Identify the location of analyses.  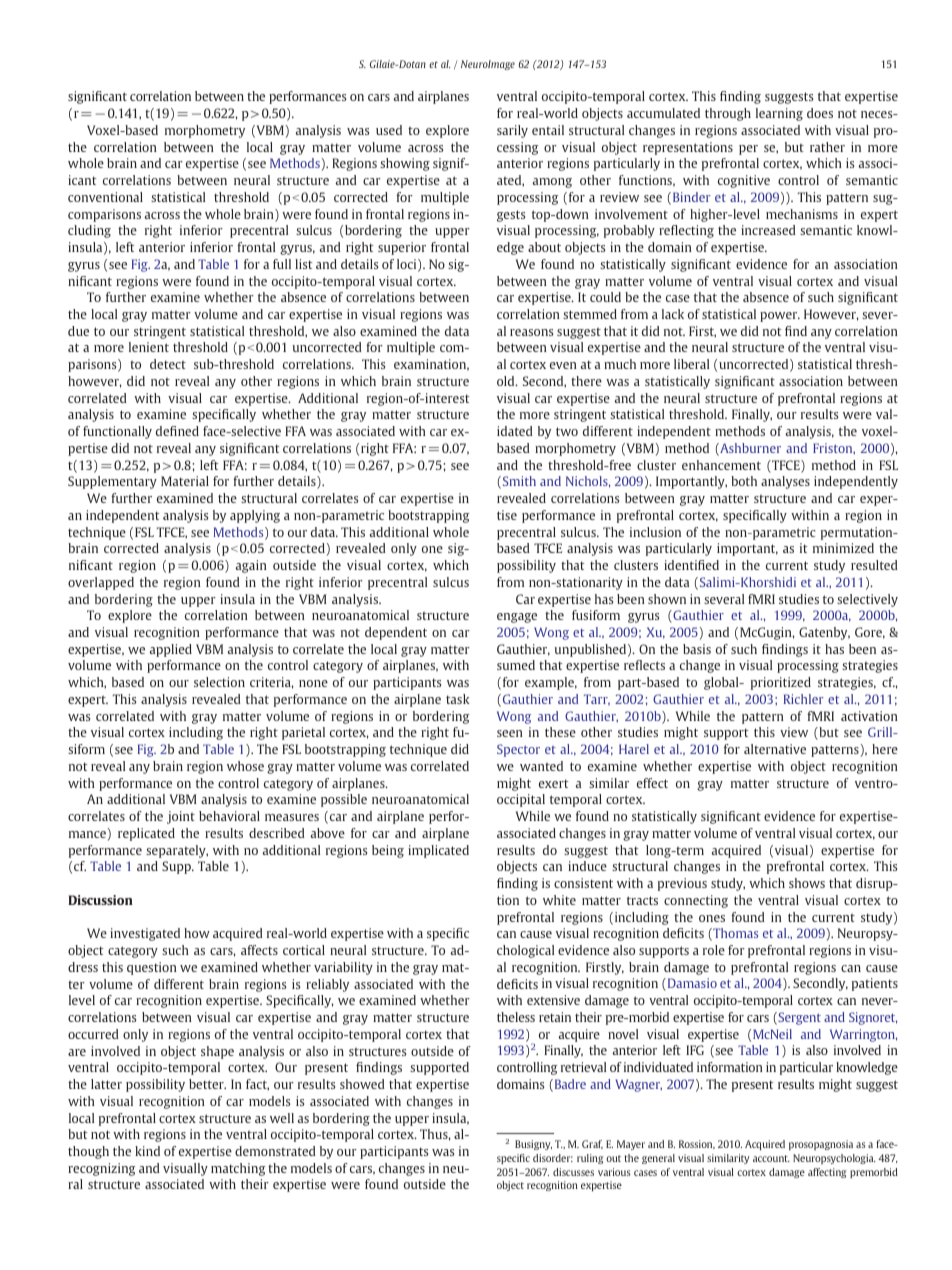
(785, 482).
